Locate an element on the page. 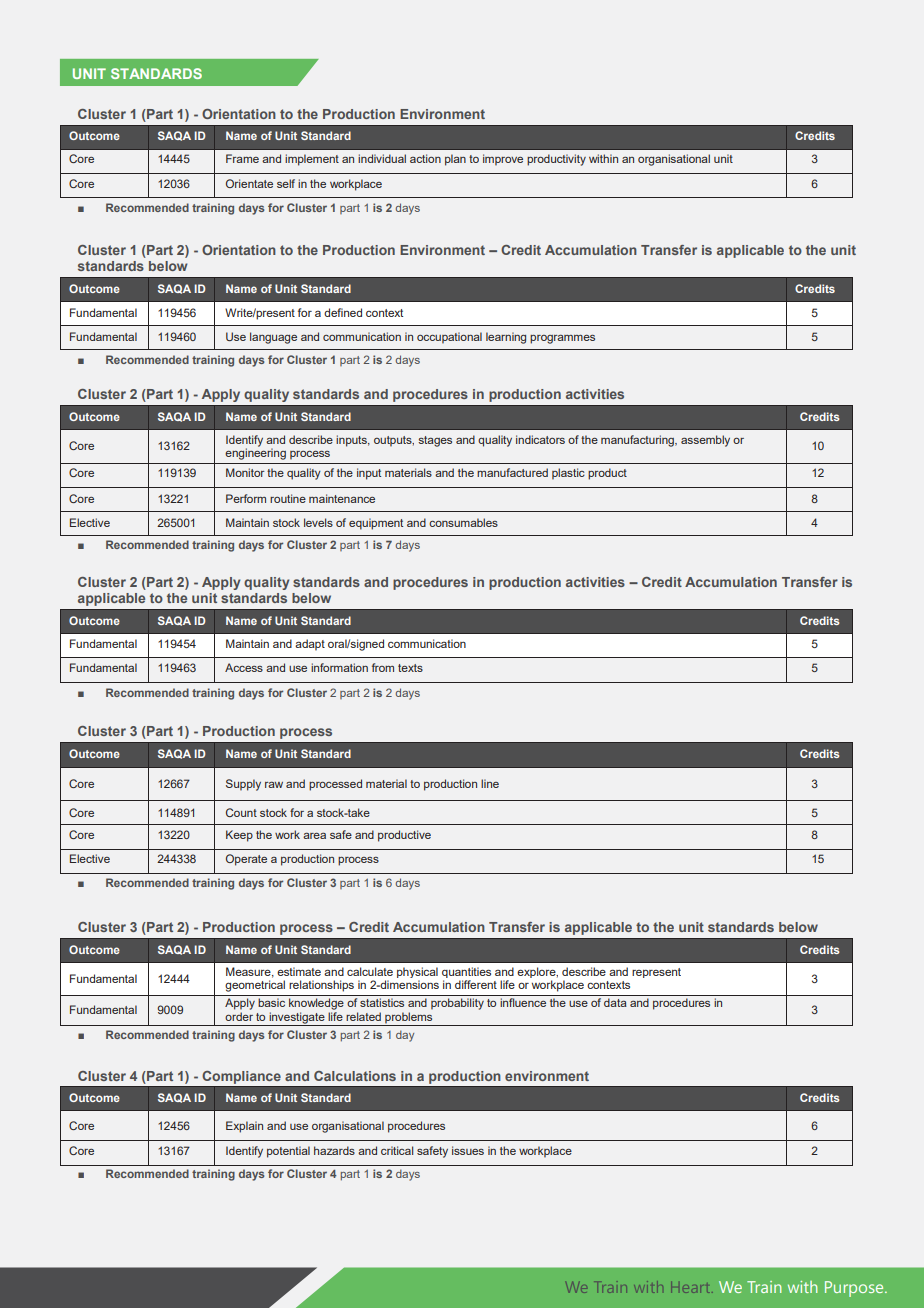  indicators is located at coordinates (540, 439).
